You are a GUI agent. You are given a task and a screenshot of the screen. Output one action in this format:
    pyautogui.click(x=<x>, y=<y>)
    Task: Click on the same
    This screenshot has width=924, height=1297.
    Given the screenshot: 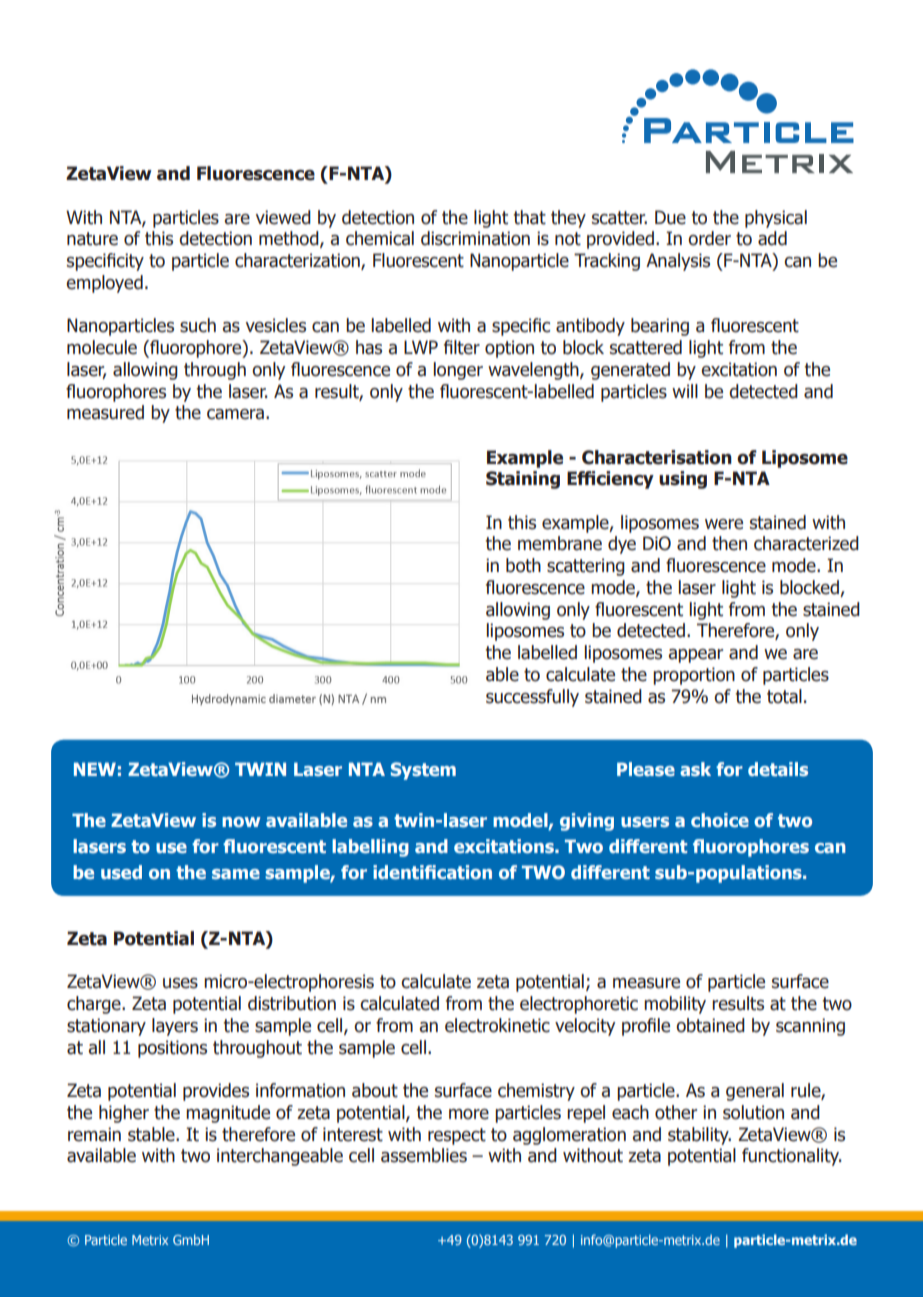 What is the action you would take?
    pyautogui.click(x=236, y=874)
